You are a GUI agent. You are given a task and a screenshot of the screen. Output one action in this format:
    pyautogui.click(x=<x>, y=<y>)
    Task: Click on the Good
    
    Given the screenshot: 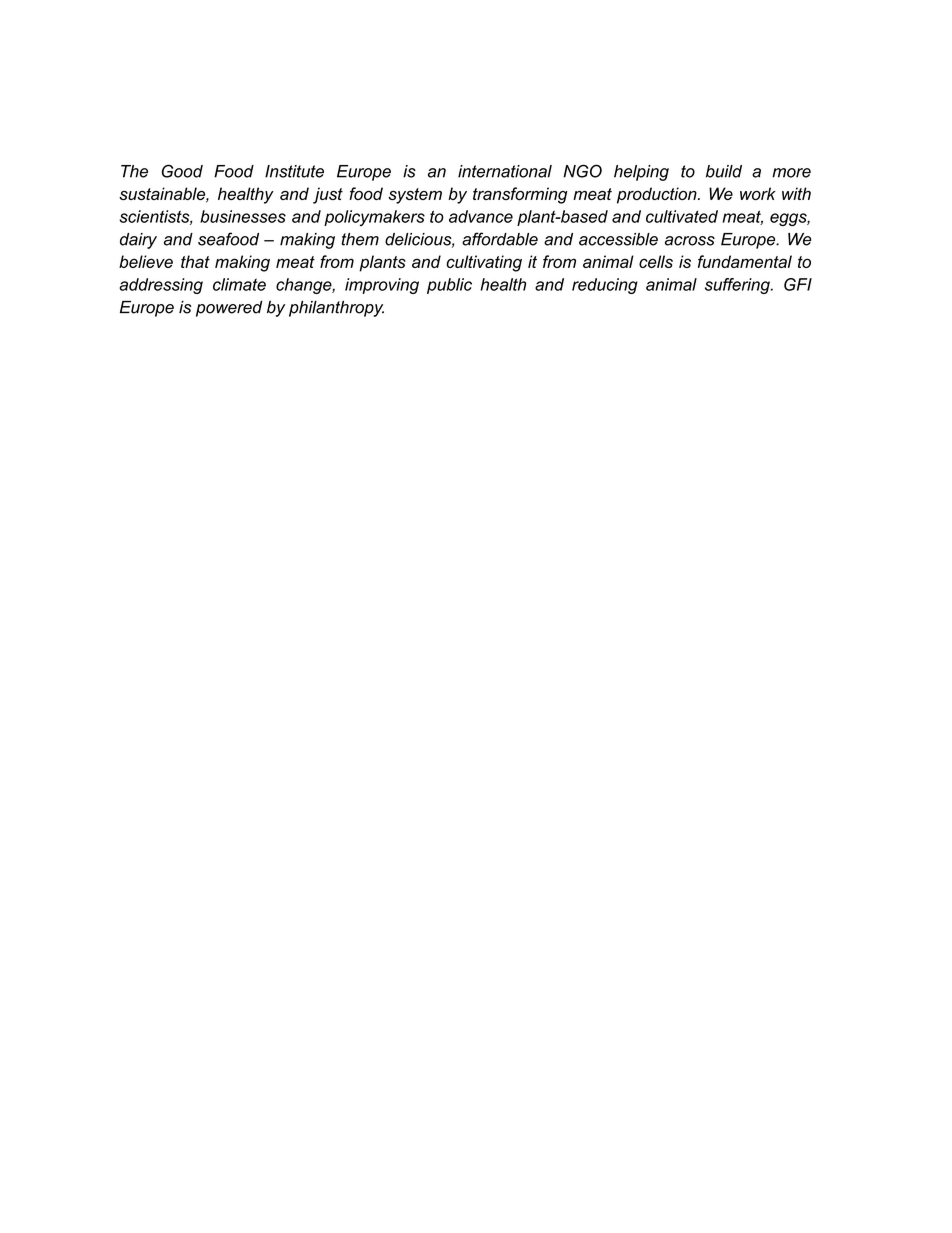 What is the action you would take?
    pyautogui.click(x=182, y=171)
